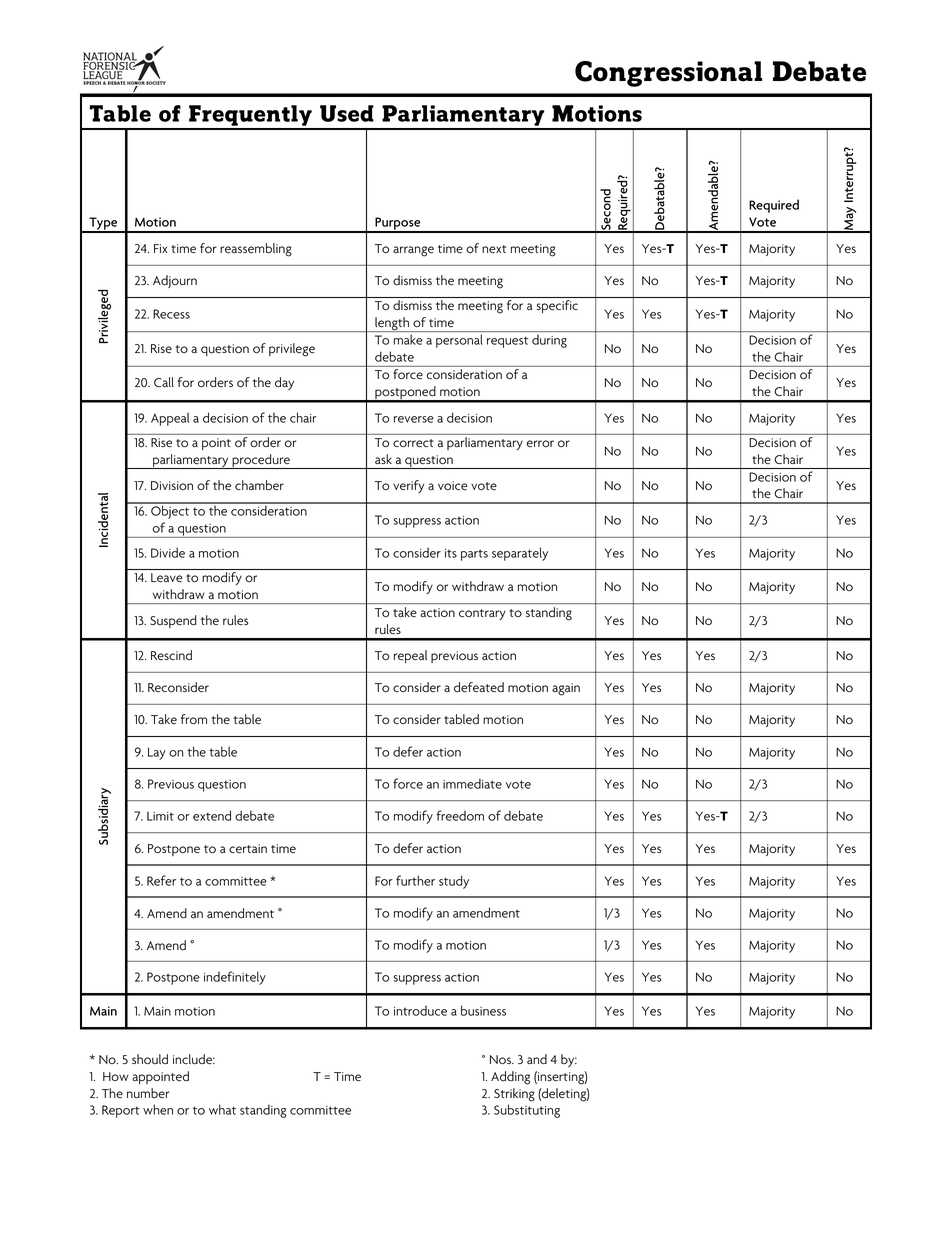  What do you see at coordinates (420, 1011) in the document?
I see `introduce` at bounding box center [420, 1011].
